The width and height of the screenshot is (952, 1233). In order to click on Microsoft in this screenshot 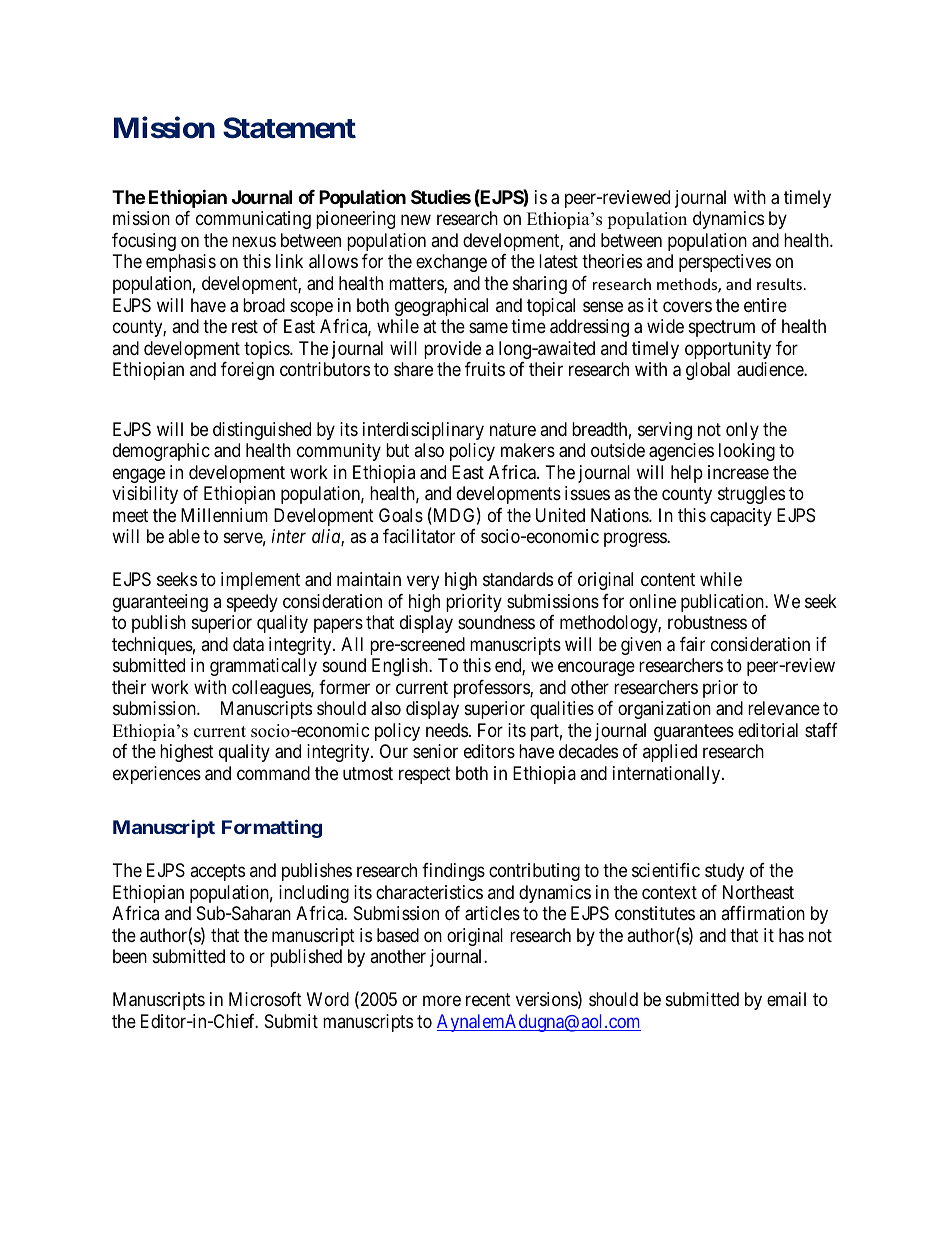, I will do `click(265, 999)`.
